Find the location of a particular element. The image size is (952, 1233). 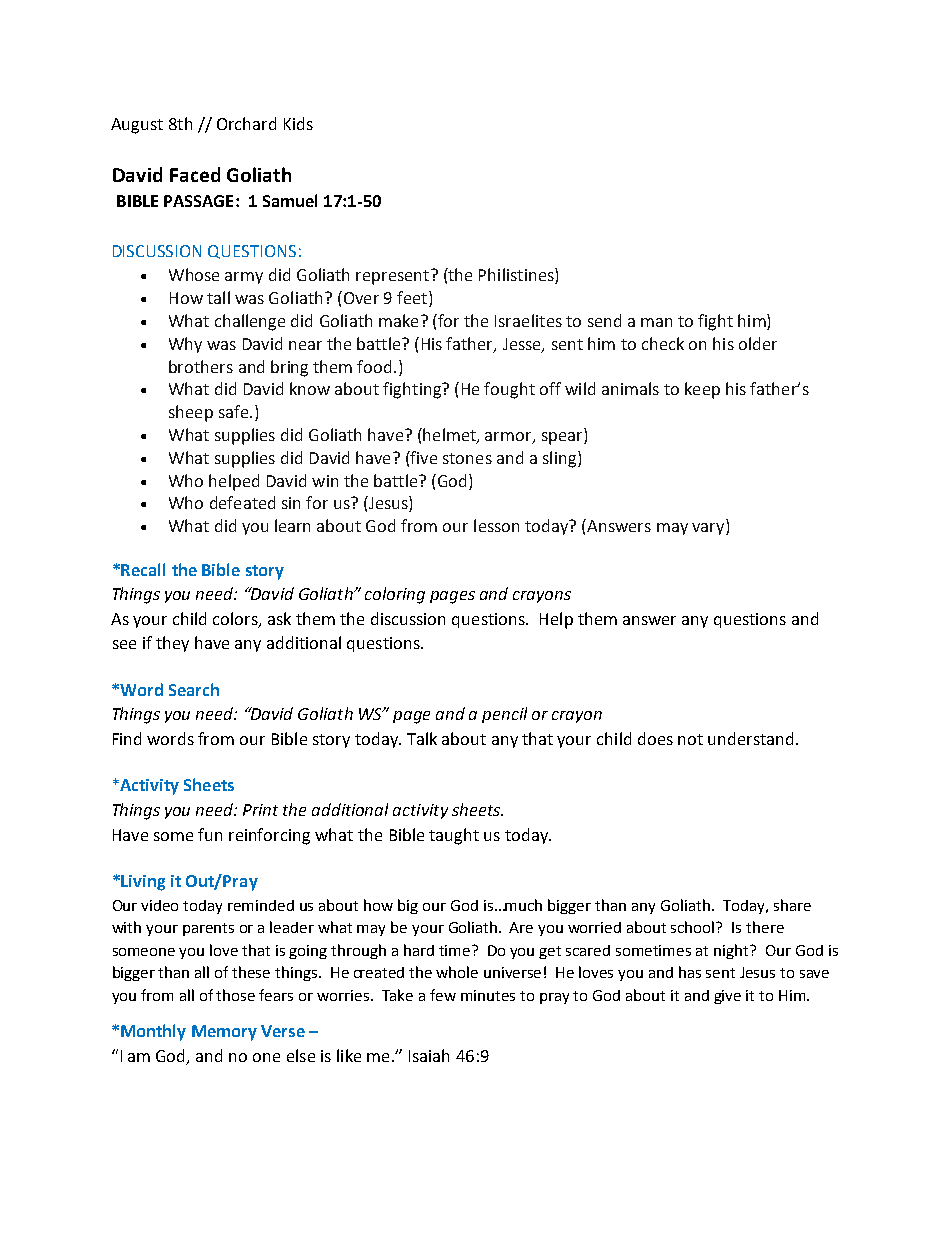

sheep is located at coordinates (191, 413).
